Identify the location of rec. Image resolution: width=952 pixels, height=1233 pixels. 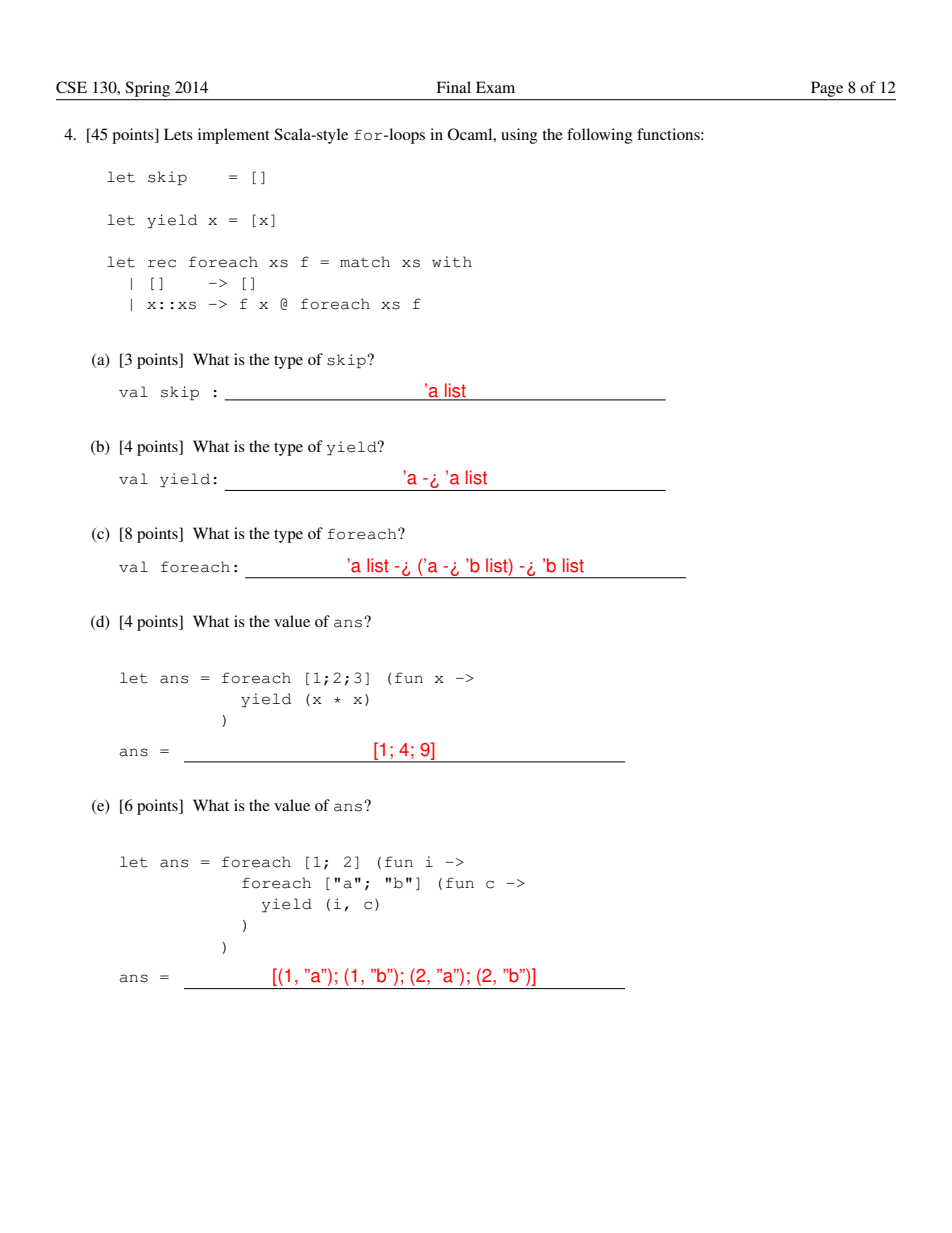
(162, 263).
